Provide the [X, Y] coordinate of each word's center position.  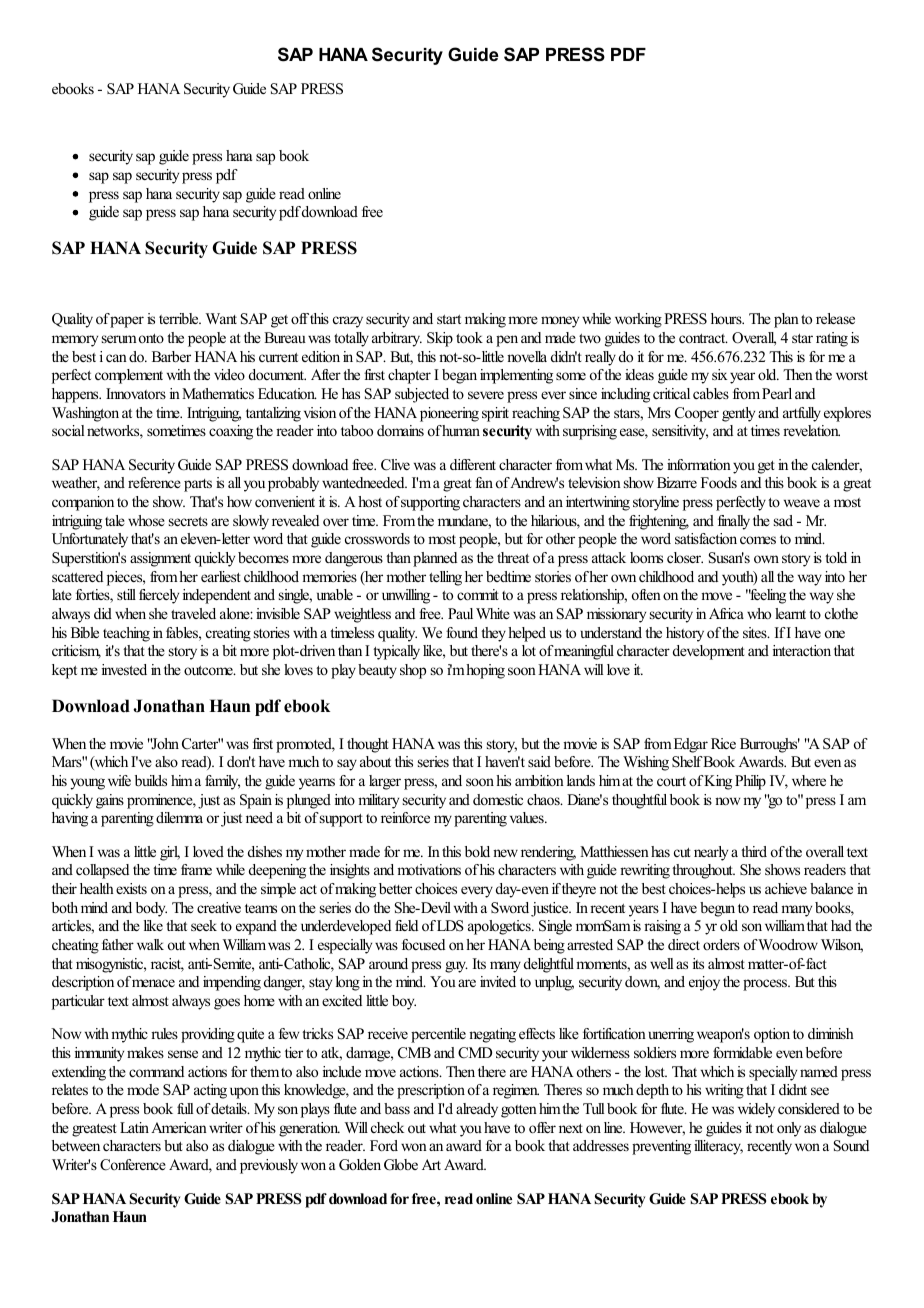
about [375, 761]
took [469, 337]
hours [727, 318]
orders [721, 944]
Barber [171, 356]
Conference [133, 1165]
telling [445, 578]
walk [150, 944]
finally [734, 522]
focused [423, 944]
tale [115, 520]
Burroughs [770, 745]
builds [151, 780]
